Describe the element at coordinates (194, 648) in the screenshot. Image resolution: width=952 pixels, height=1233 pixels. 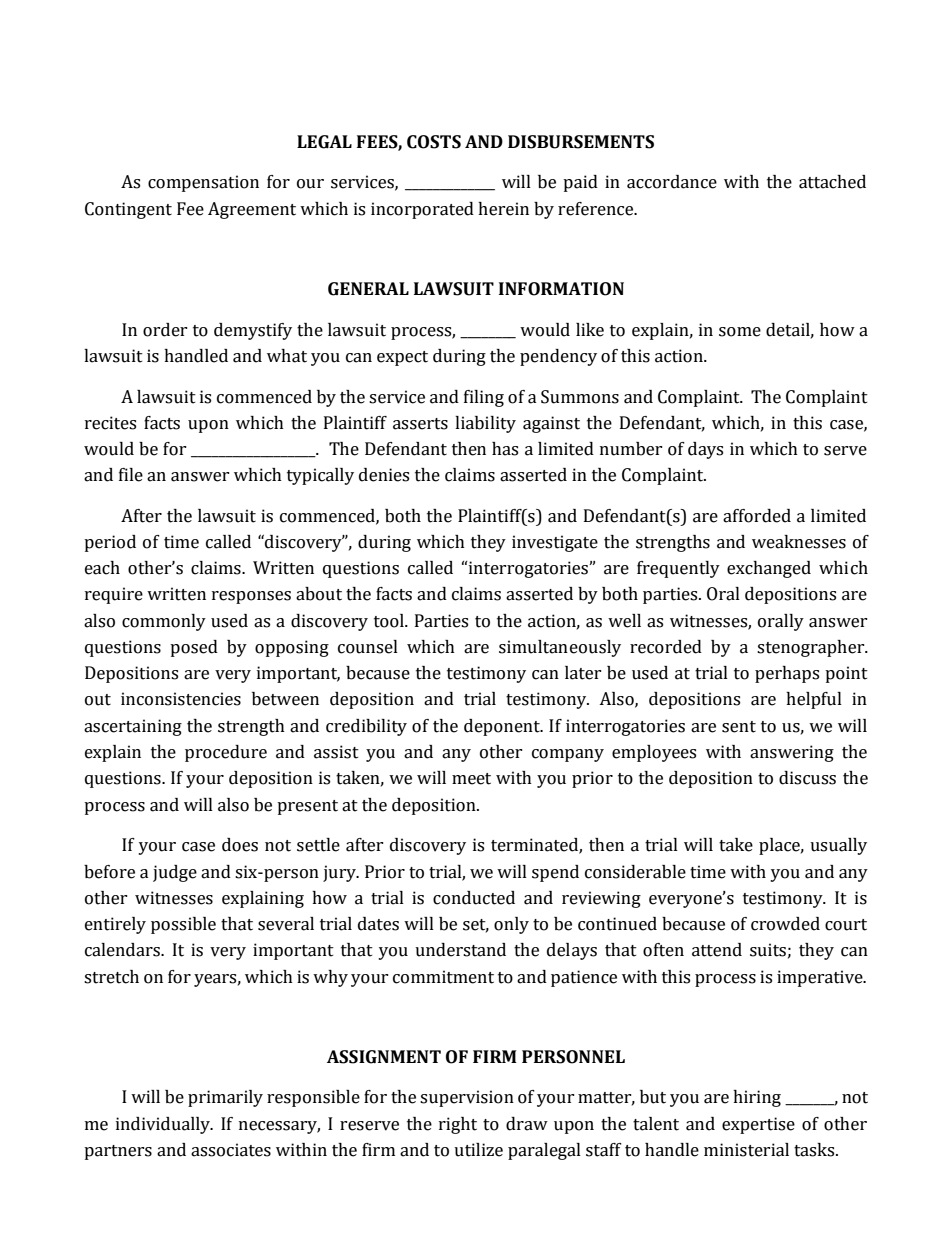
I see `posed` at that location.
